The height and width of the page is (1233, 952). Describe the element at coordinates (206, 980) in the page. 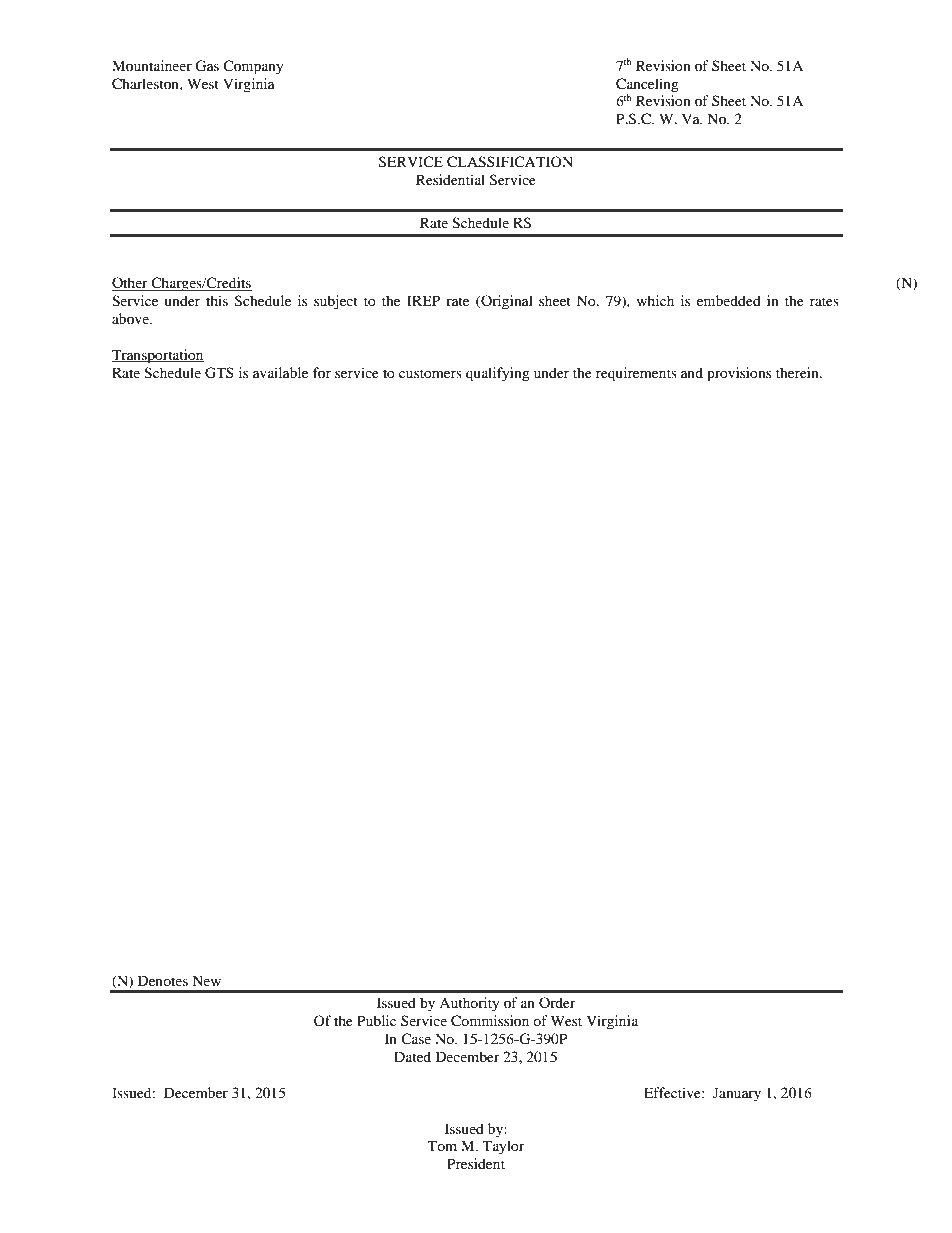

I see `New` at that location.
